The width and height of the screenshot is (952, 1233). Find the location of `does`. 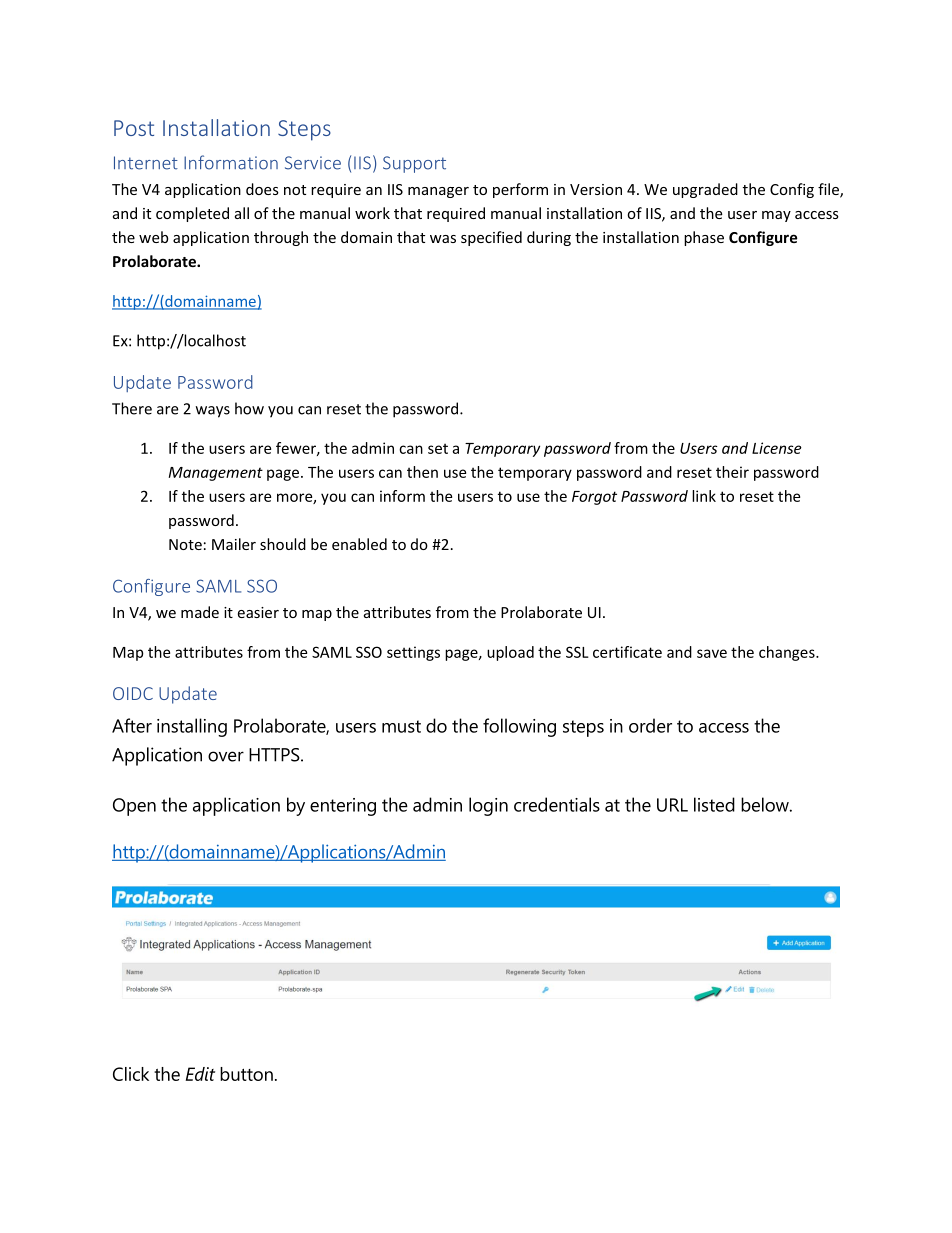

does is located at coordinates (262, 189).
